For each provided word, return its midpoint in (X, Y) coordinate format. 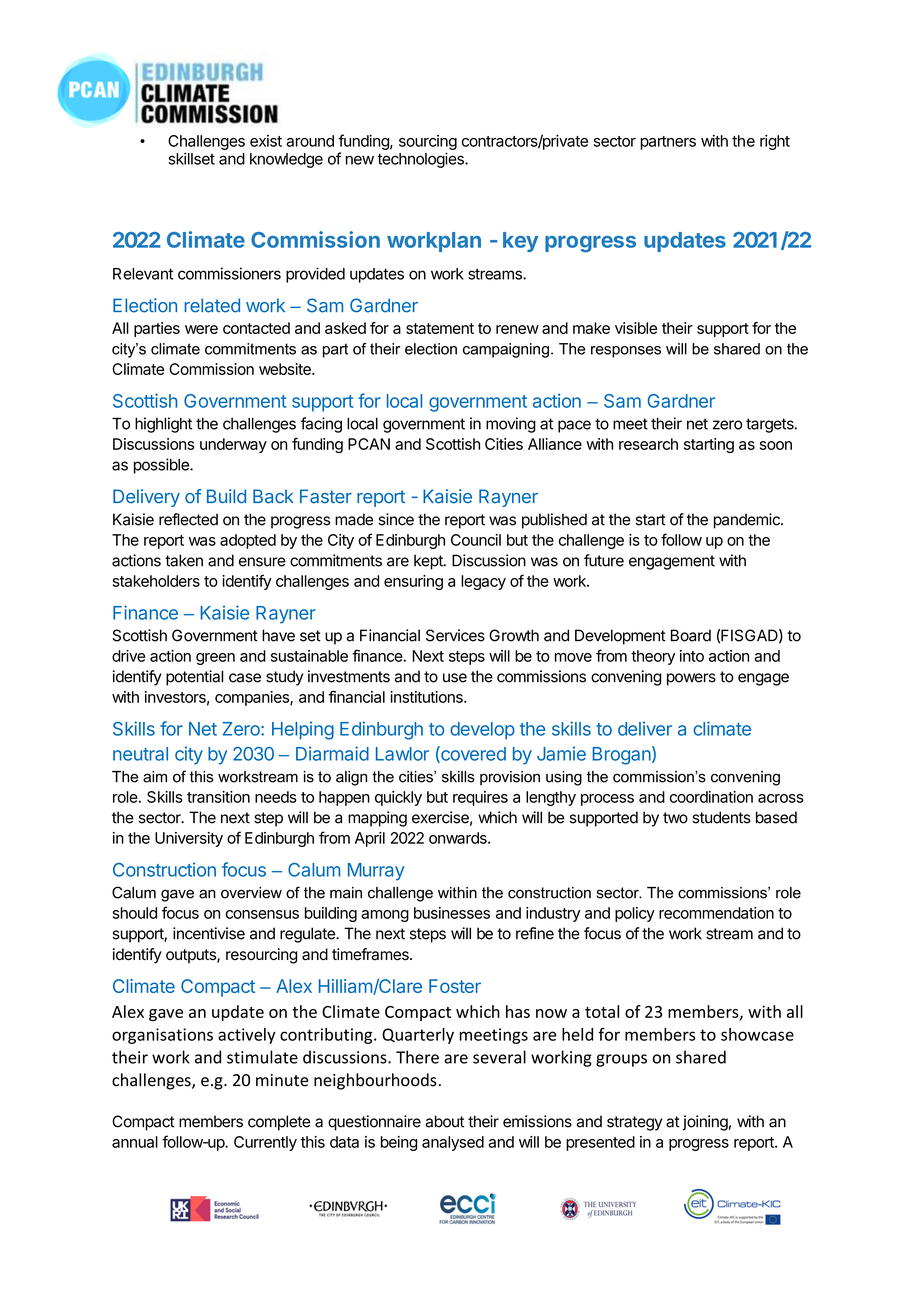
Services (455, 635)
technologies (421, 160)
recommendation (716, 913)
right (775, 142)
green (215, 659)
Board (691, 635)
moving (511, 425)
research (648, 444)
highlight (163, 425)
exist (266, 141)
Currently (265, 1143)
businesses (452, 913)
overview (251, 893)
